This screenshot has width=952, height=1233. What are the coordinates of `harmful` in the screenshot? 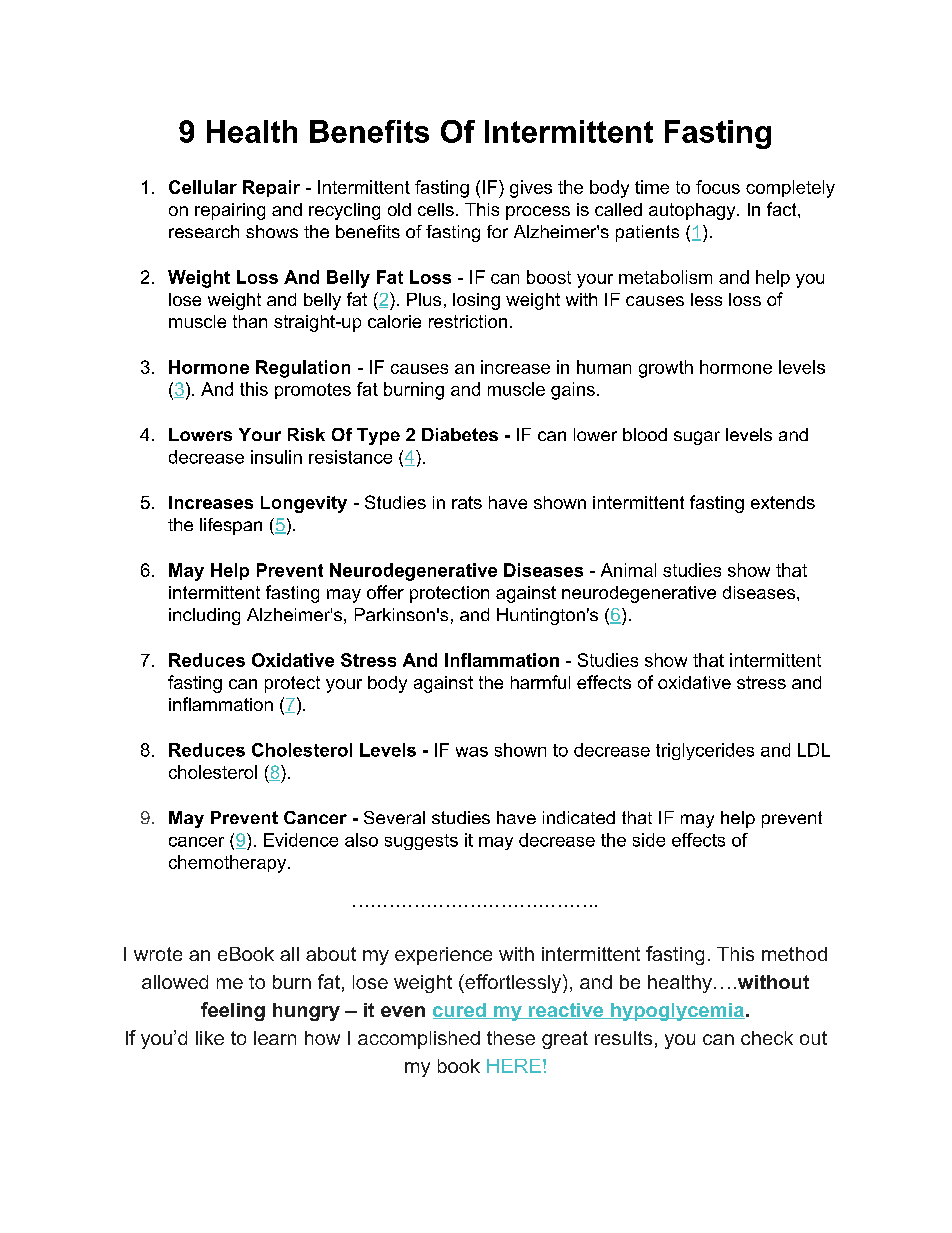 It's located at (540, 682).
